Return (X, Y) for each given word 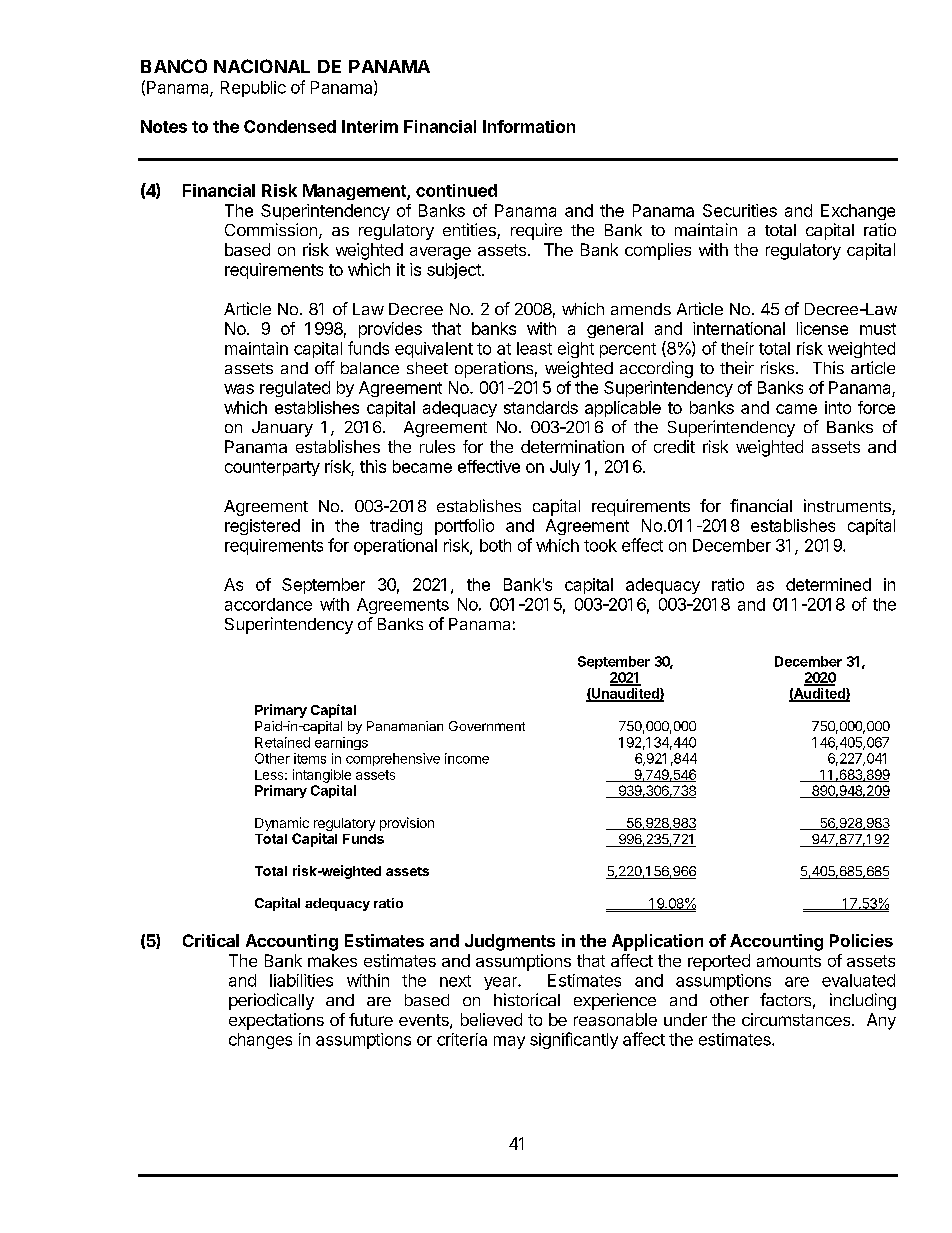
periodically (271, 1001)
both (495, 545)
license (822, 328)
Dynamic (282, 824)
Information (529, 126)
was (239, 389)
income (467, 758)
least (534, 348)
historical (527, 999)
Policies (861, 940)
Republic (253, 89)
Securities (740, 210)
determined (828, 584)
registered (262, 527)
